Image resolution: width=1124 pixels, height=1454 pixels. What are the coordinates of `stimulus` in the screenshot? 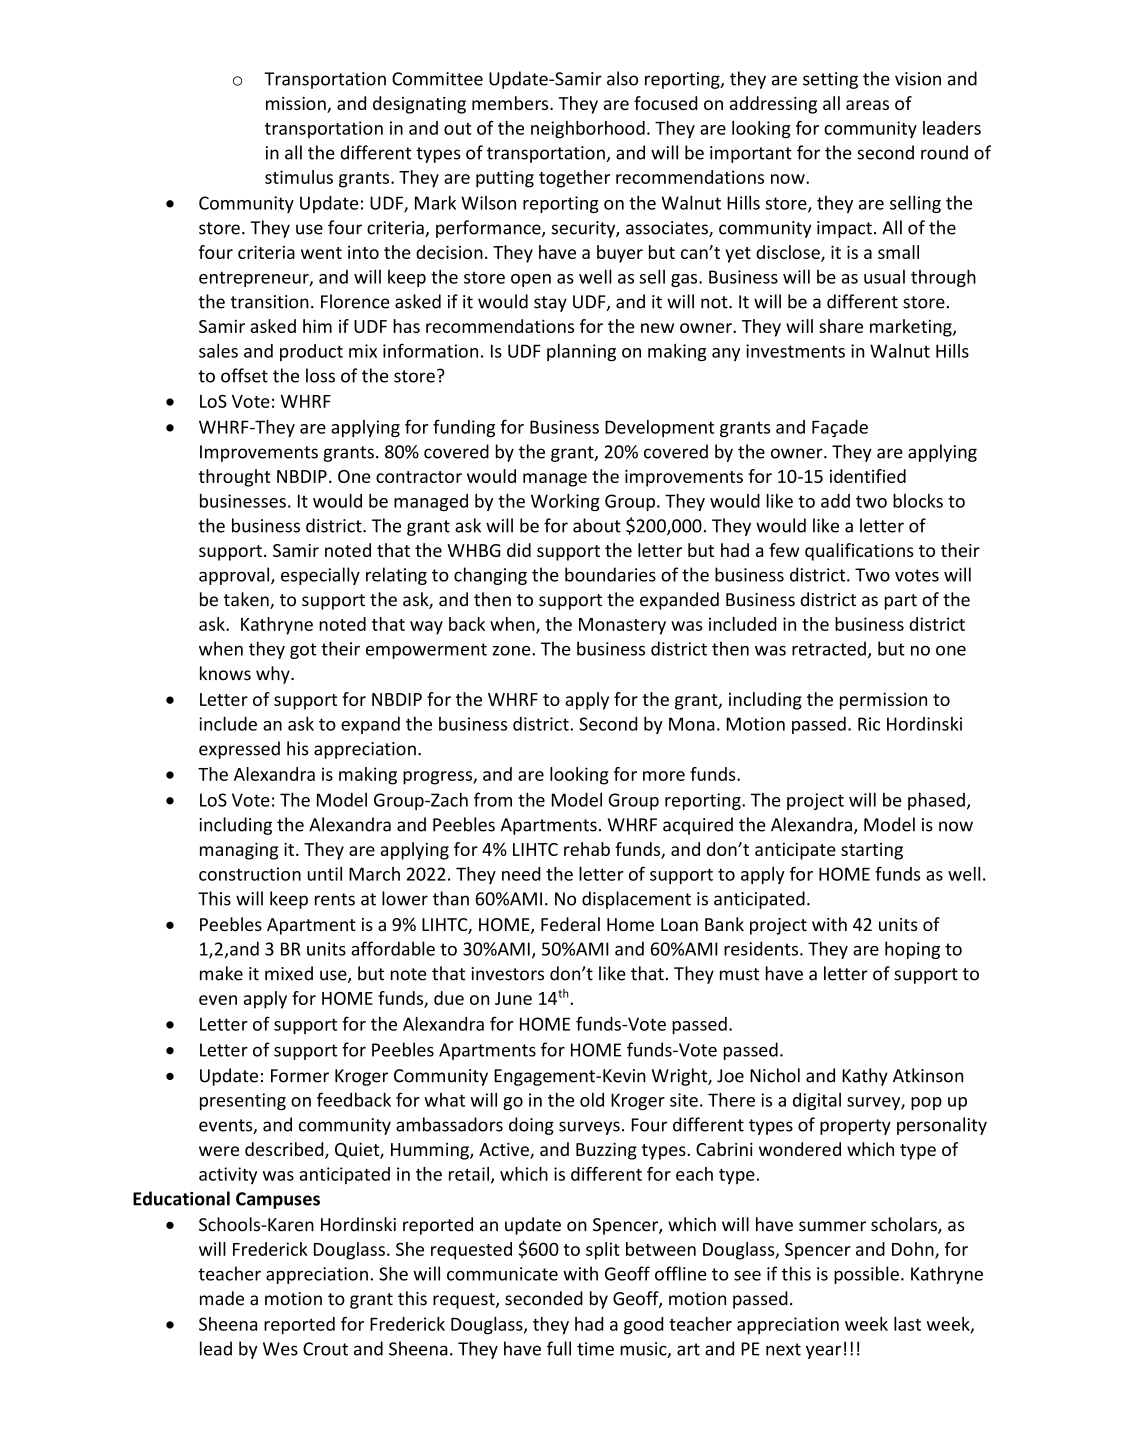 It's located at (299, 177).
